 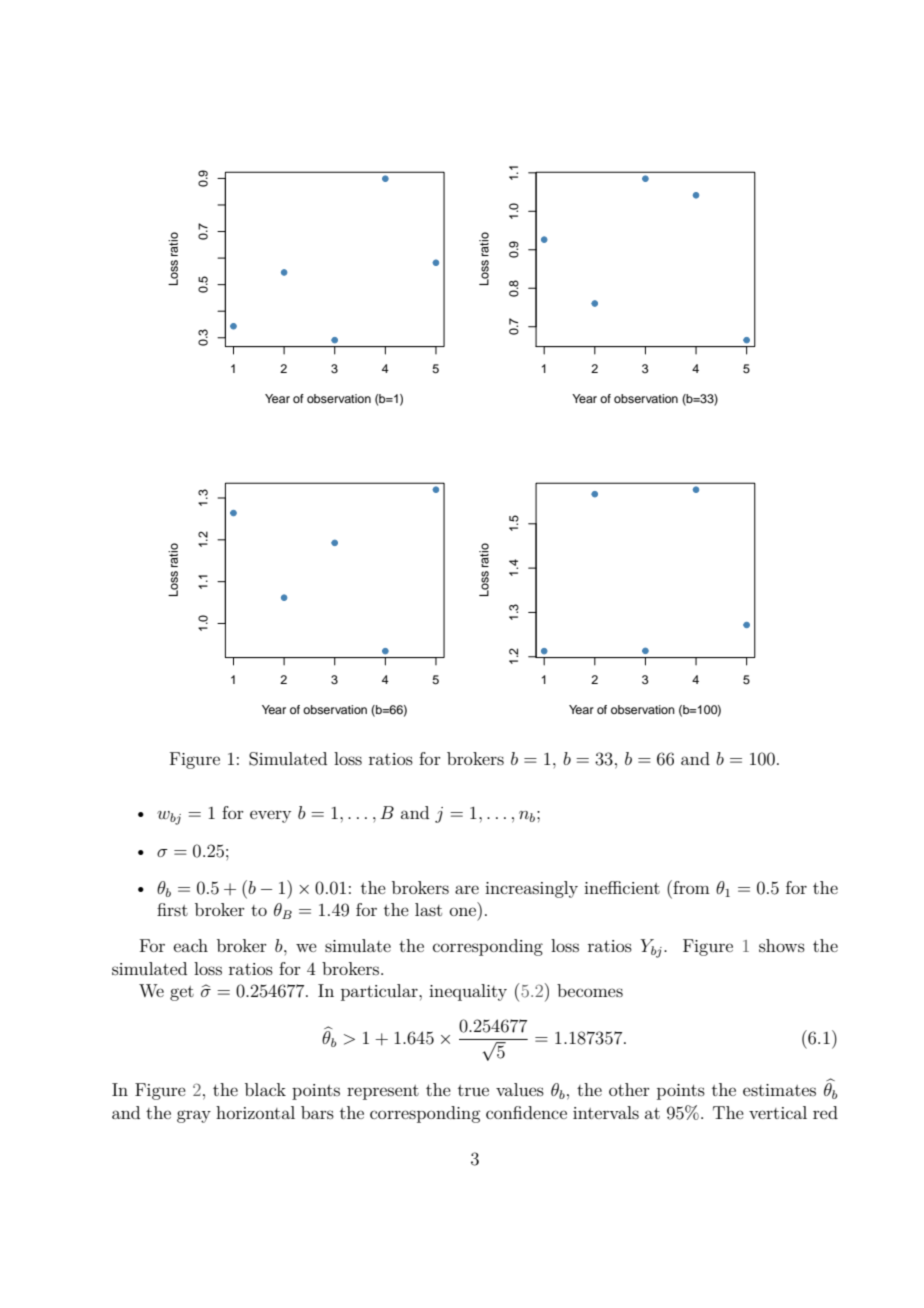 What do you see at coordinates (622, 887) in the image?
I see `inefficient` at bounding box center [622, 887].
